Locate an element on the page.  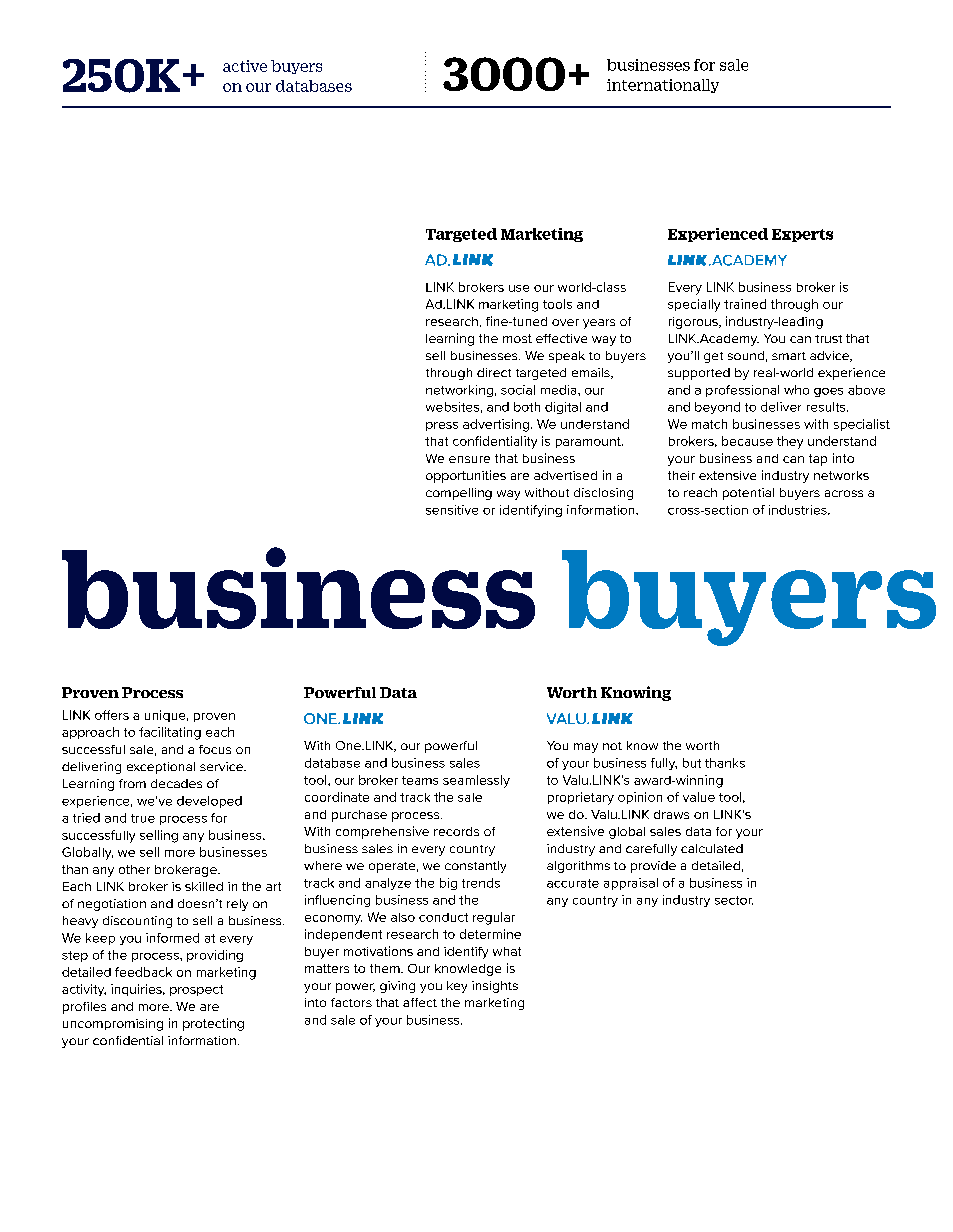
active is located at coordinates (245, 66).
